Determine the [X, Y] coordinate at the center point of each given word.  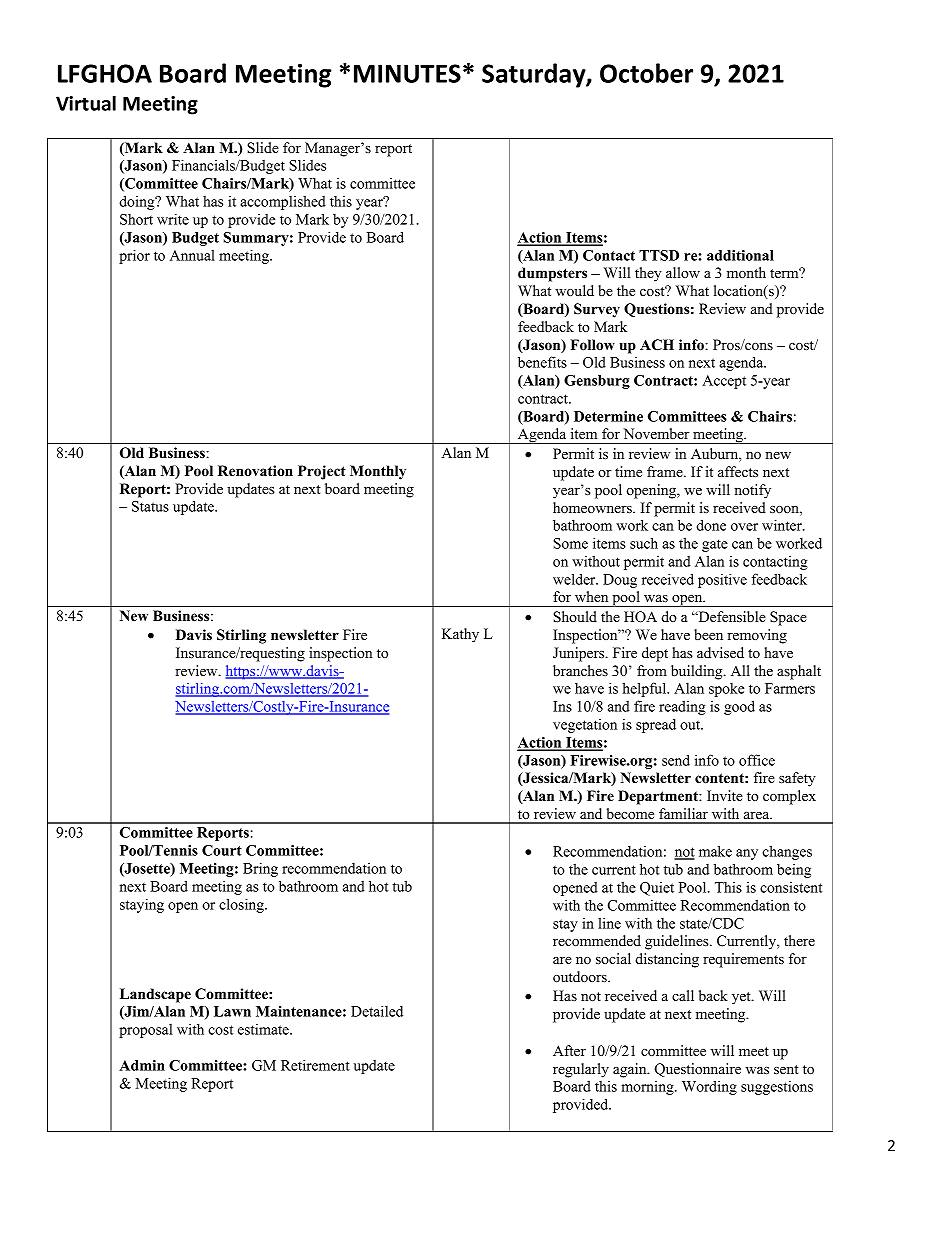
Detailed [377, 1011]
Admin [142, 1065]
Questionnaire [698, 1070]
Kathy [460, 635]
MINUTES [407, 73]
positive [722, 580]
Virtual [86, 103]
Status [150, 506]
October [646, 73]
